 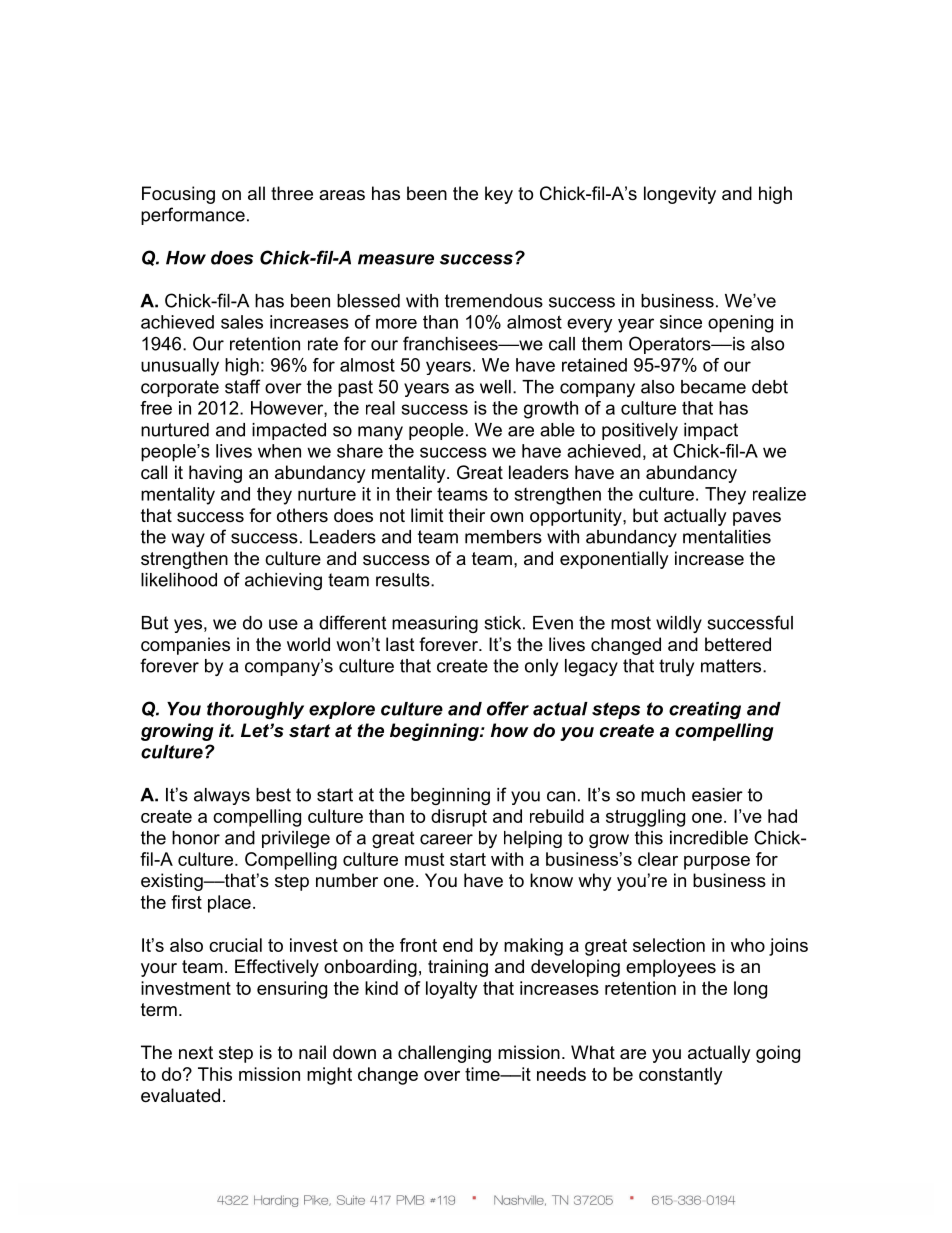 What do you see at coordinates (185, 646) in the document?
I see `companies` at bounding box center [185, 646].
